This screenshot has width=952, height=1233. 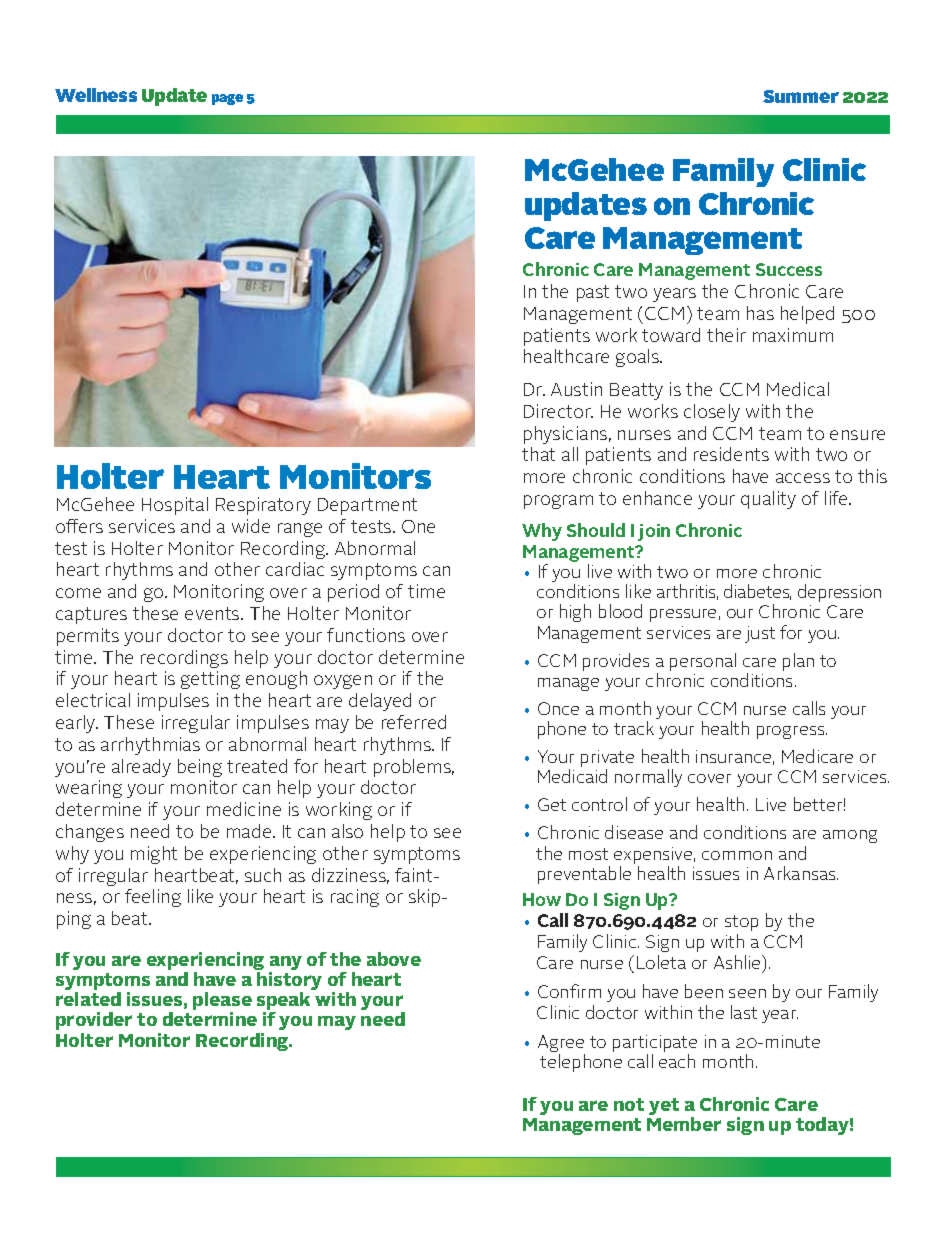 What do you see at coordinates (94, 1021) in the screenshot?
I see `provider` at bounding box center [94, 1021].
